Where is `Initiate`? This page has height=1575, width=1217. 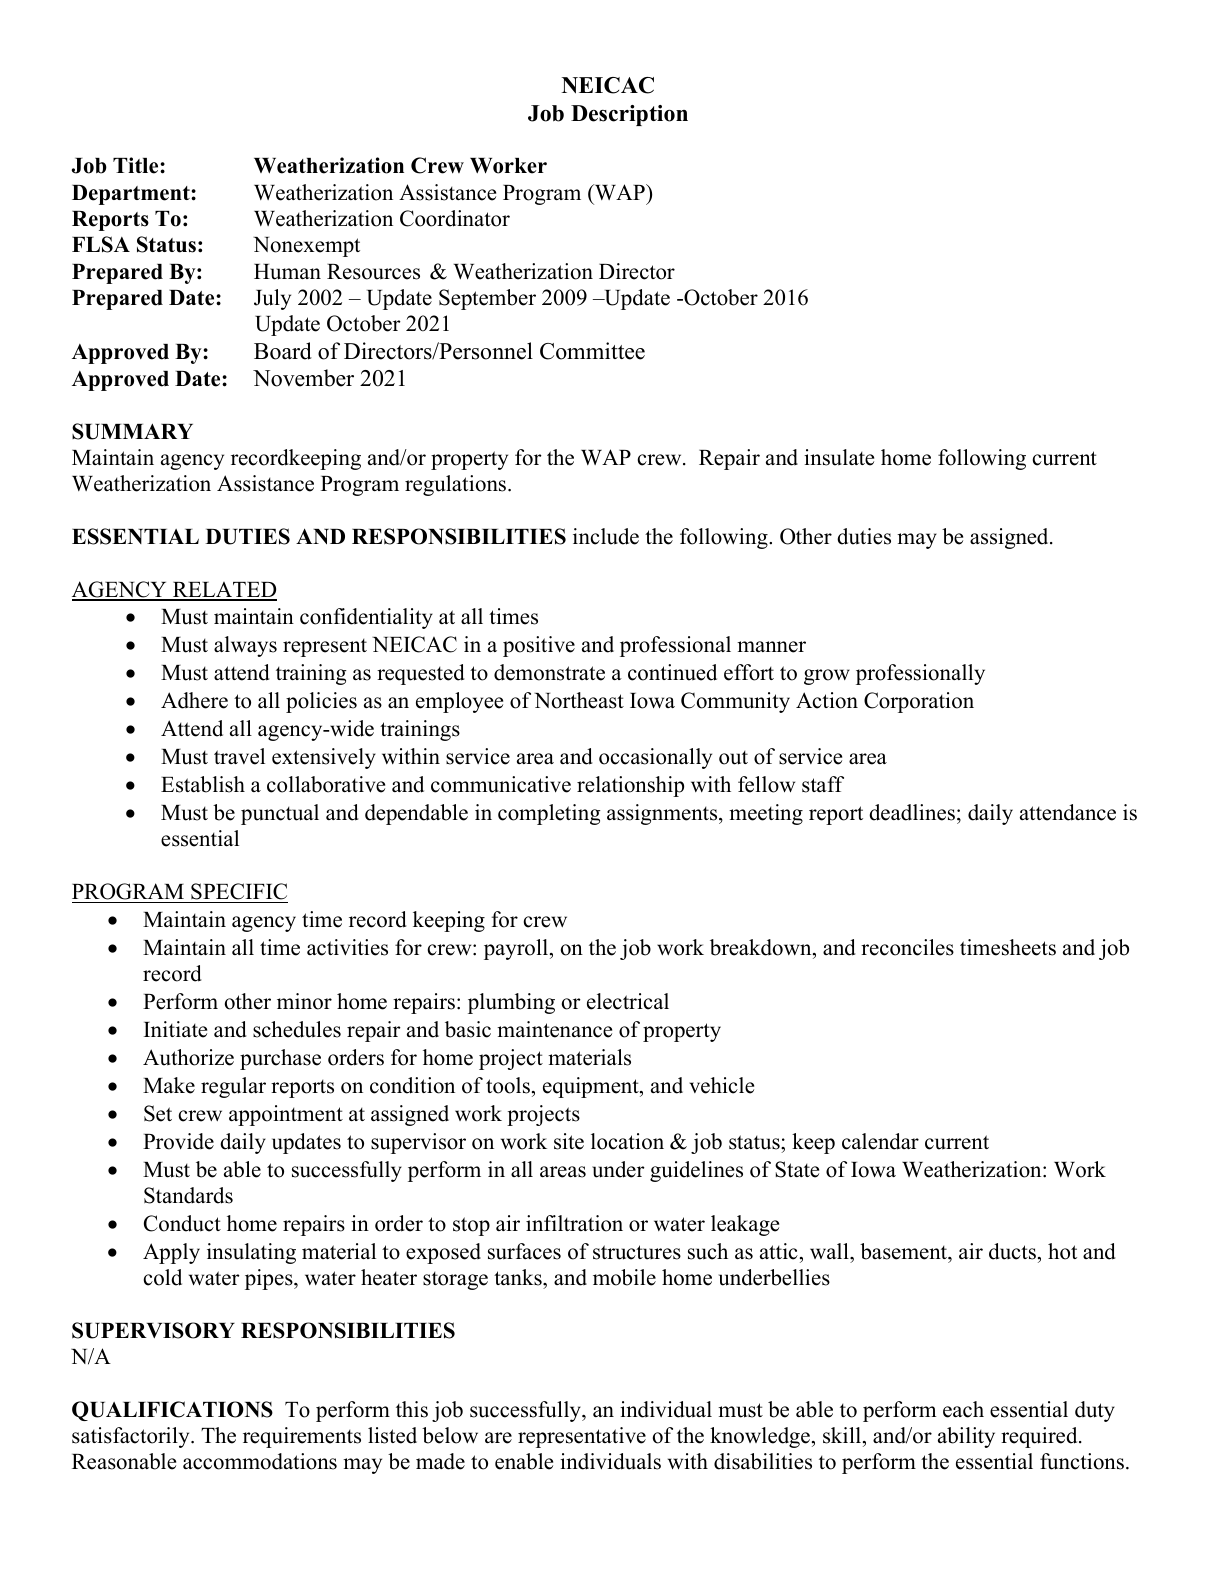 Initiate is located at coordinates (175, 1029).
